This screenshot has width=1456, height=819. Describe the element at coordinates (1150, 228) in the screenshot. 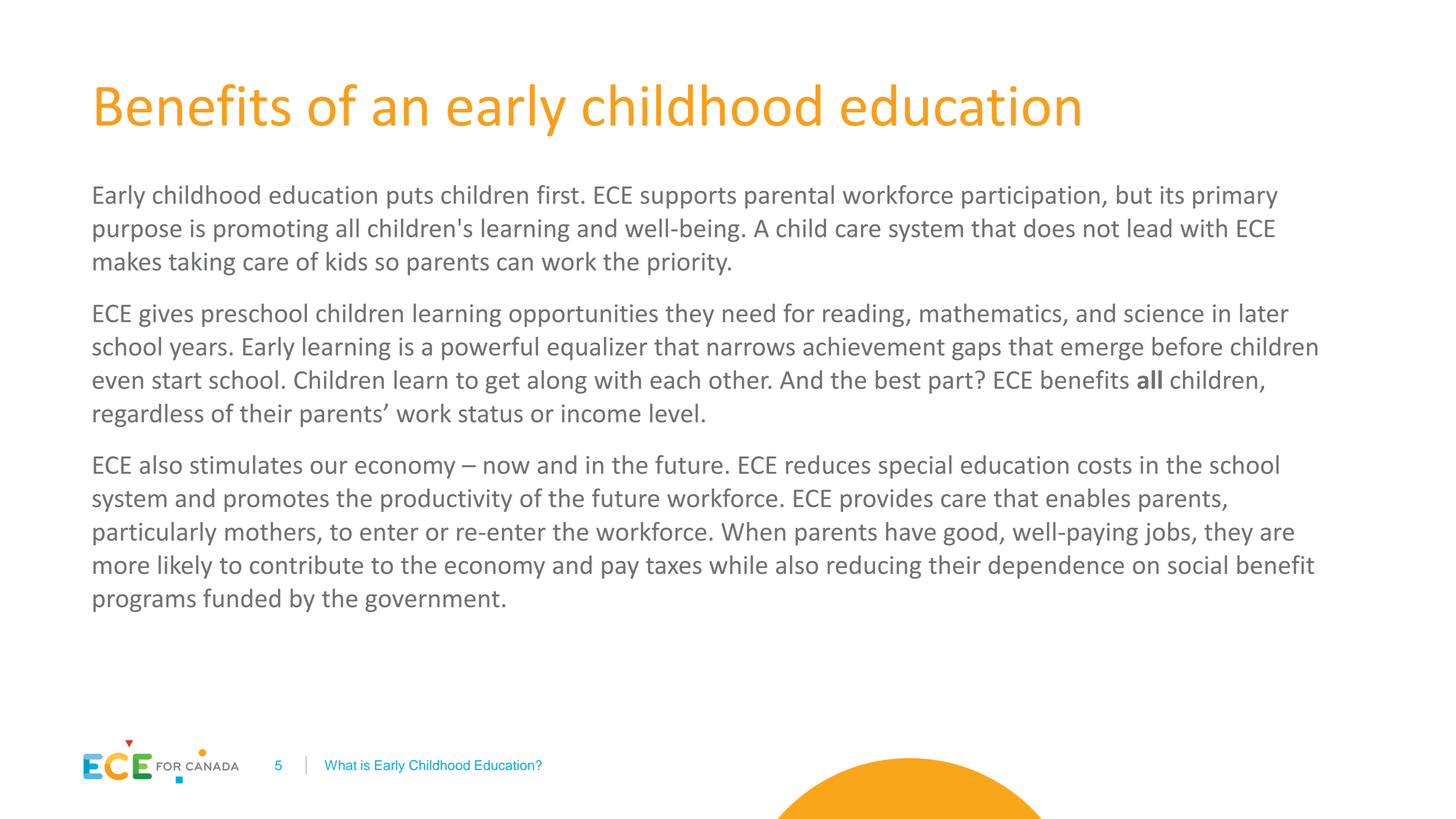

I see `lead` at that location.
